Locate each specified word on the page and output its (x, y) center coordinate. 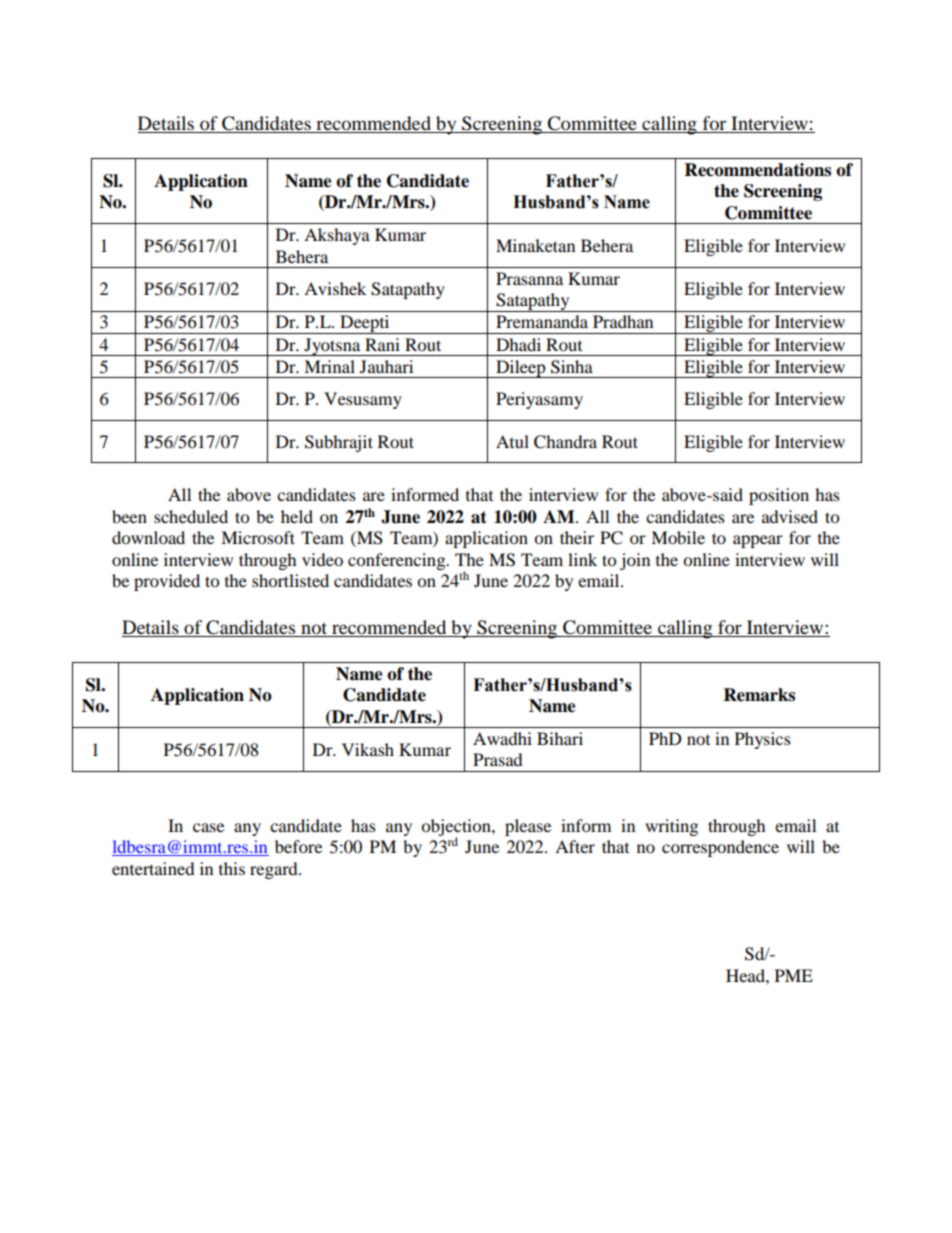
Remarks (759, 695)
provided (167, 582)
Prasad (498, 759)
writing (671, 827)
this (232, 868)
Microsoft (258, 537)
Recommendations (758, 170)
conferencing (398, 561)
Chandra (565, 442)
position (779, 496)
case (208, 827)
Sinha (572, 367)
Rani (382, 344)
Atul (512, 441)
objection (457, 828)
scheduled (191, 516)
